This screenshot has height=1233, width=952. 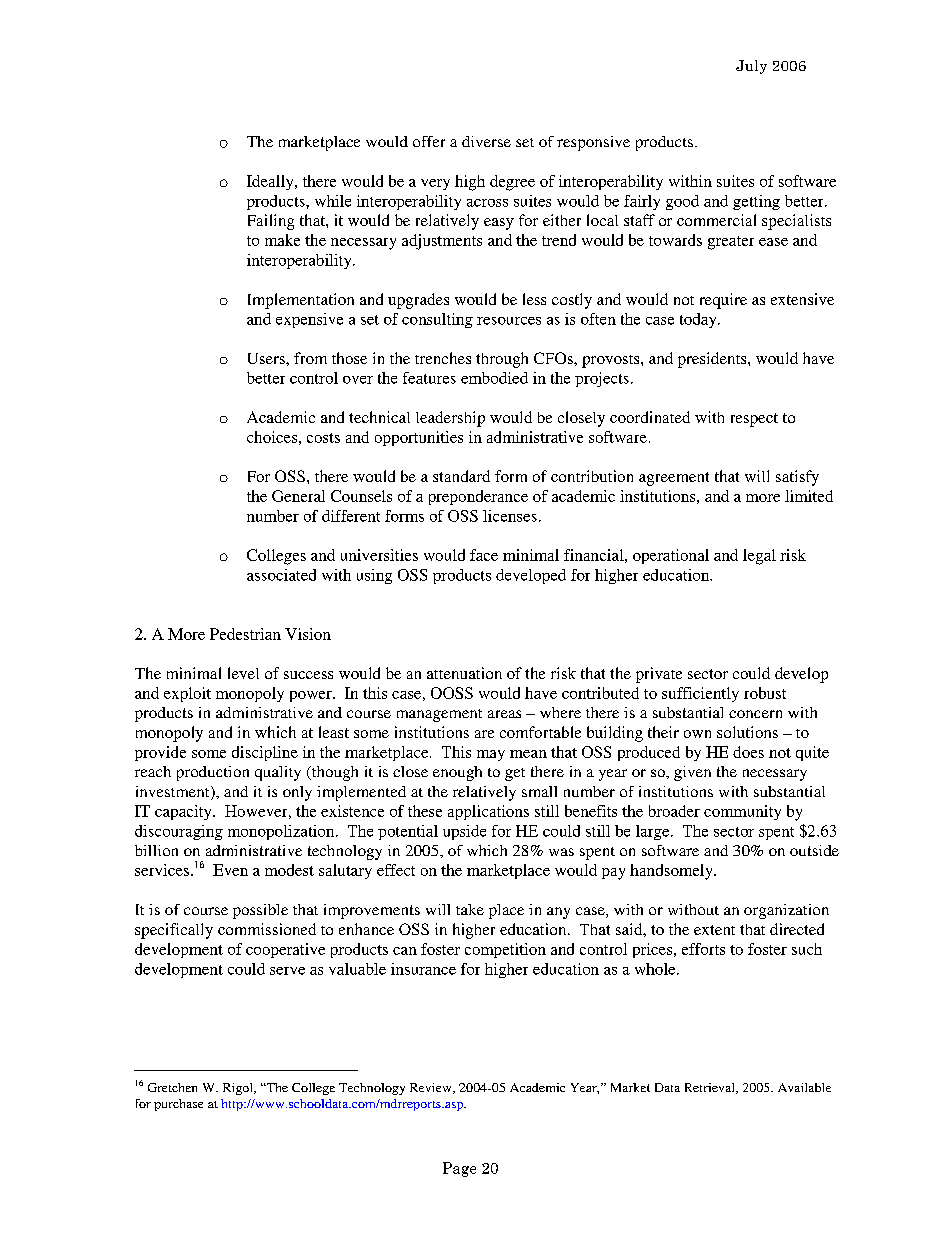 I want to click on standard, so click(x=461, y=476).
